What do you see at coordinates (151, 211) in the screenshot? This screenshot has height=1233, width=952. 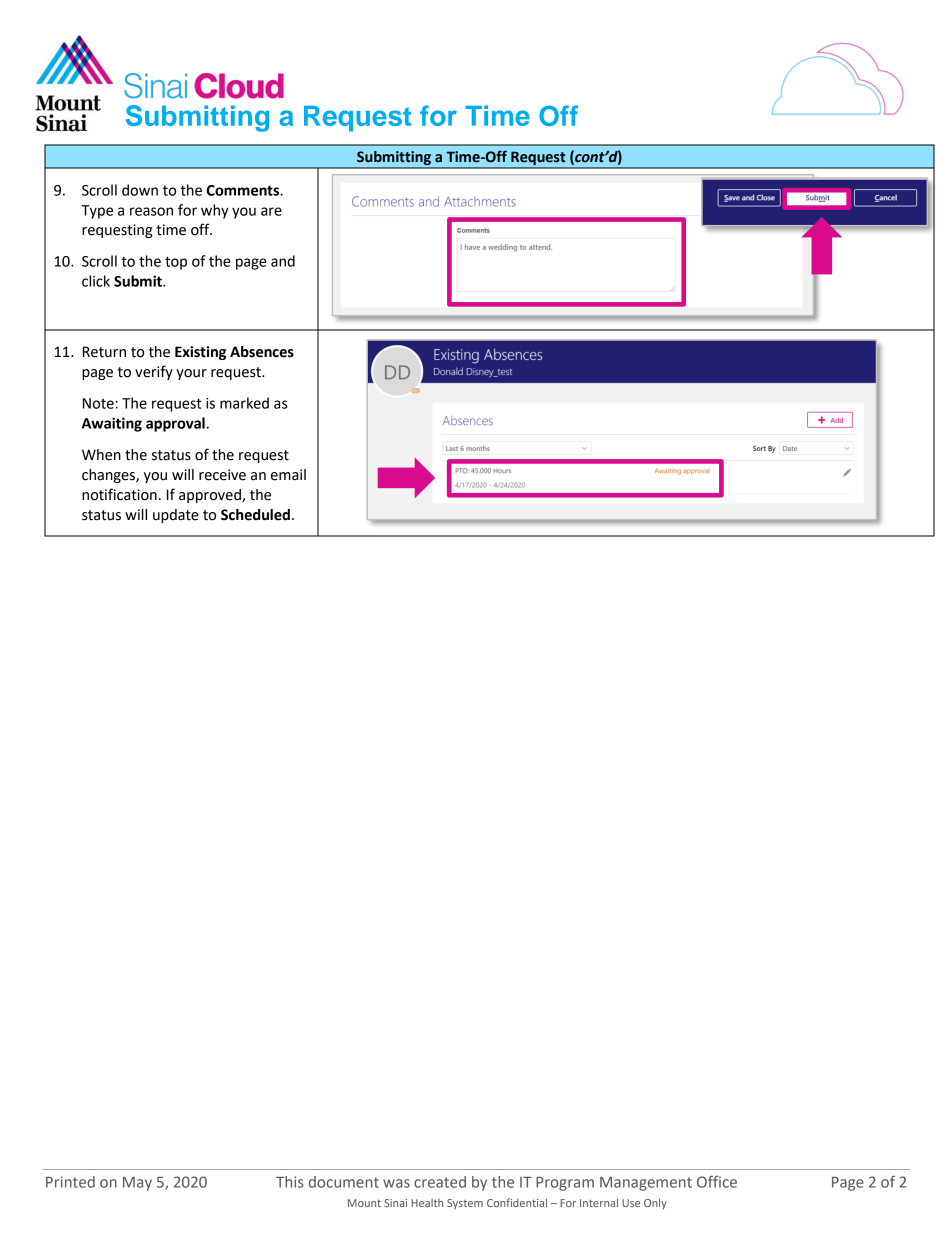 I see `reason` at bounding box center [151, 211].
